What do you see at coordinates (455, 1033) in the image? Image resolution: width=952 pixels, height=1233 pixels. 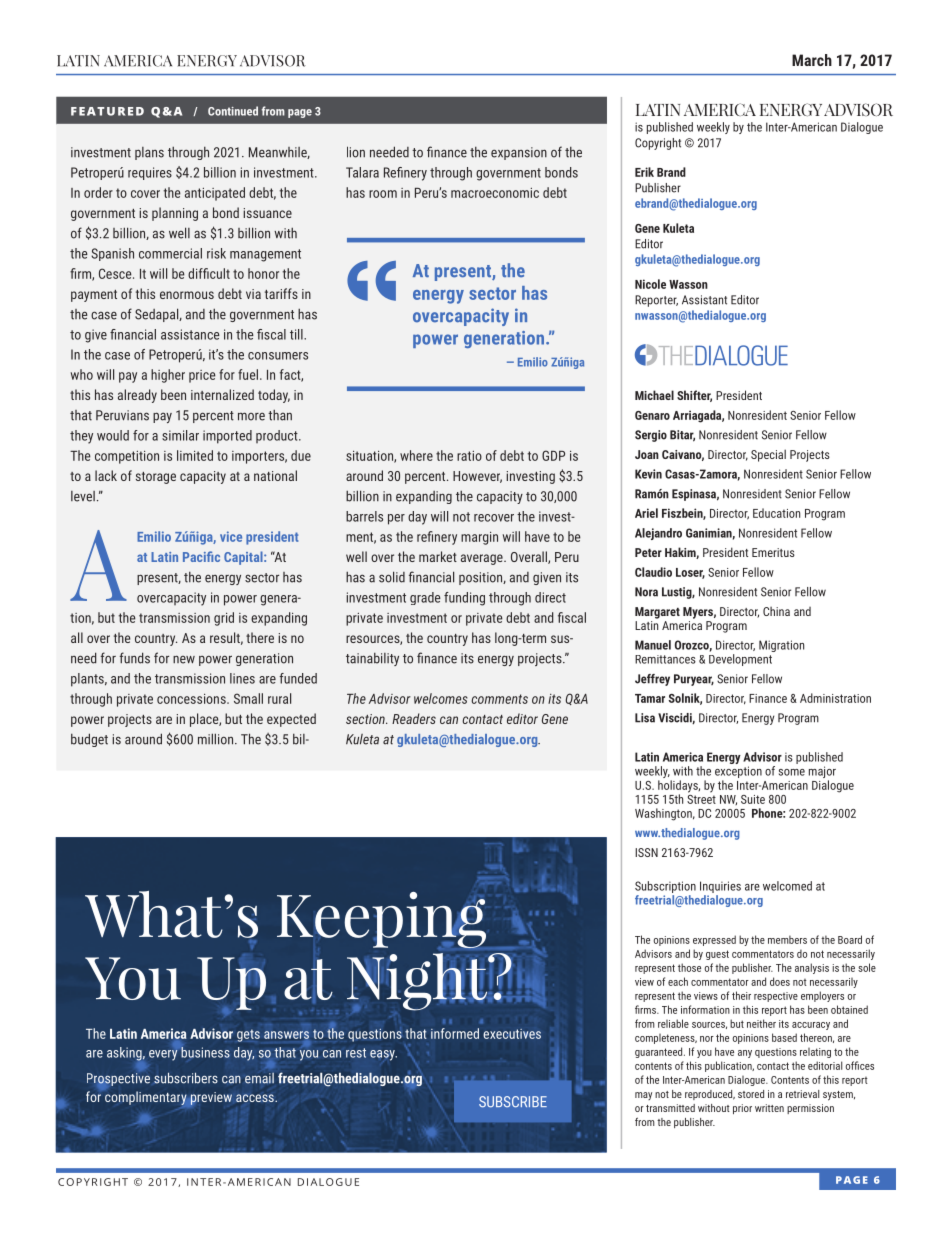 I see `informed` at bounding box center [455, 1033].
